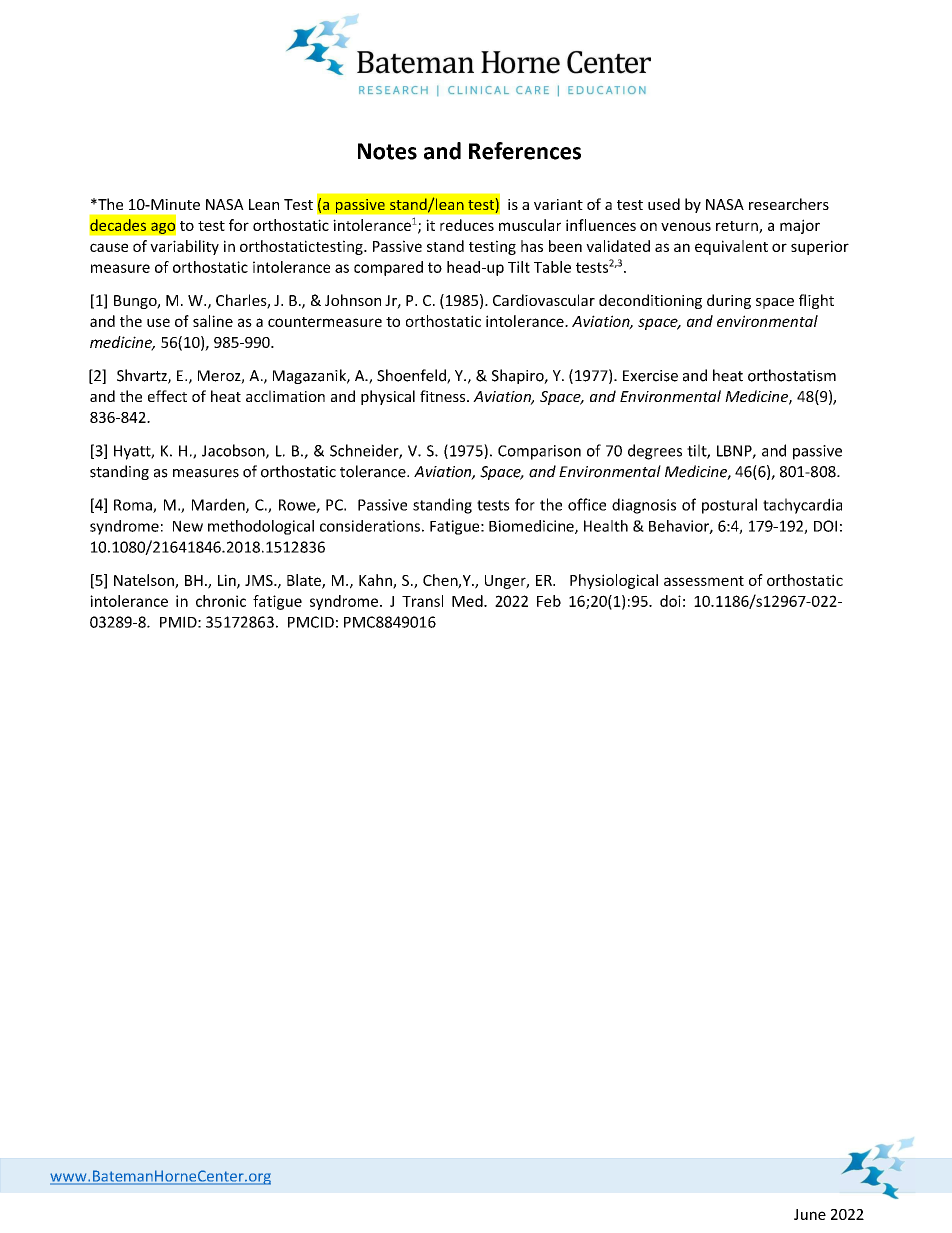 The width and height of the screenshot is (952, 1233). I want to click on considerations, so click(370, 526).
